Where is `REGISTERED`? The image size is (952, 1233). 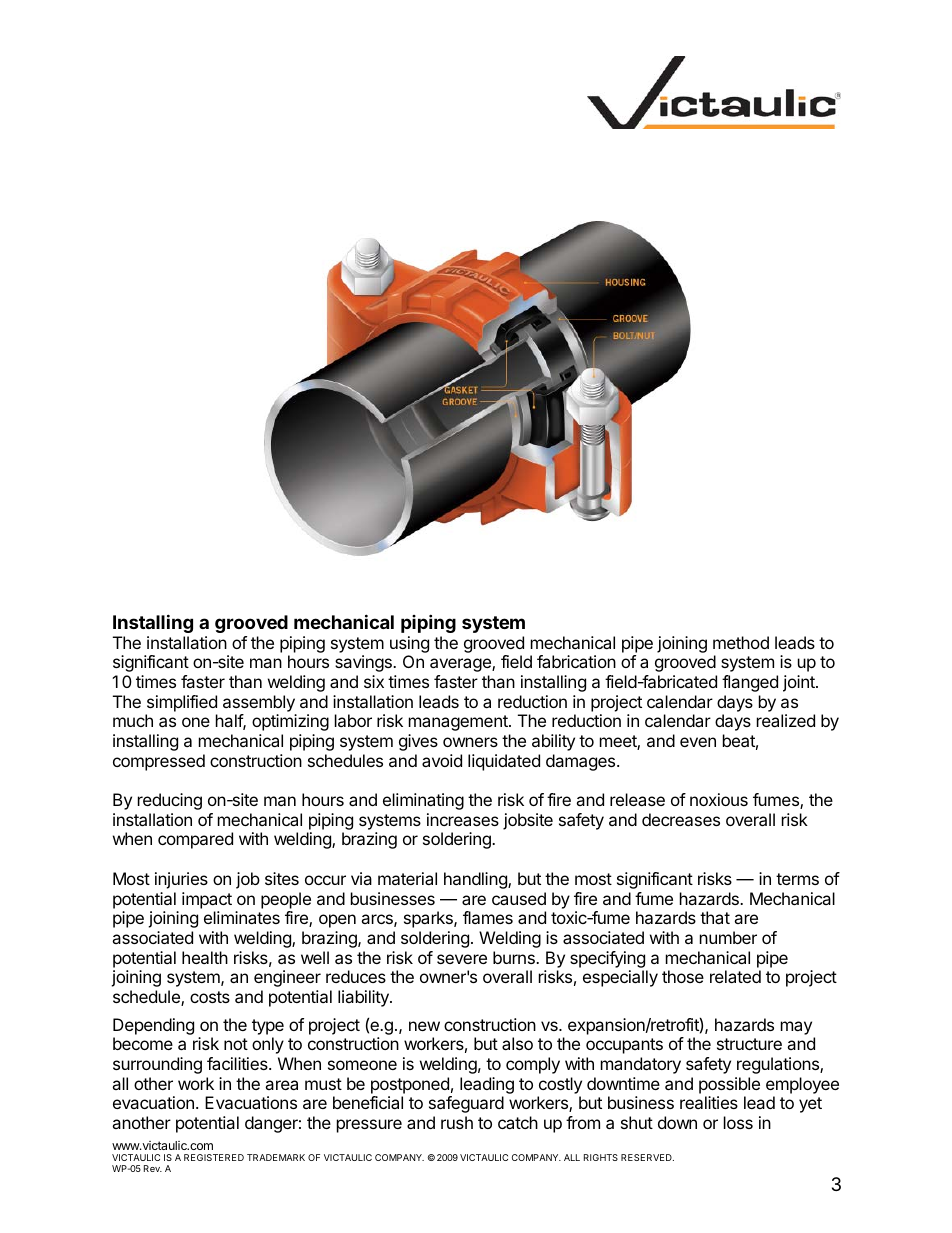
REGISTERED is located at coordinates (214, 1157).
